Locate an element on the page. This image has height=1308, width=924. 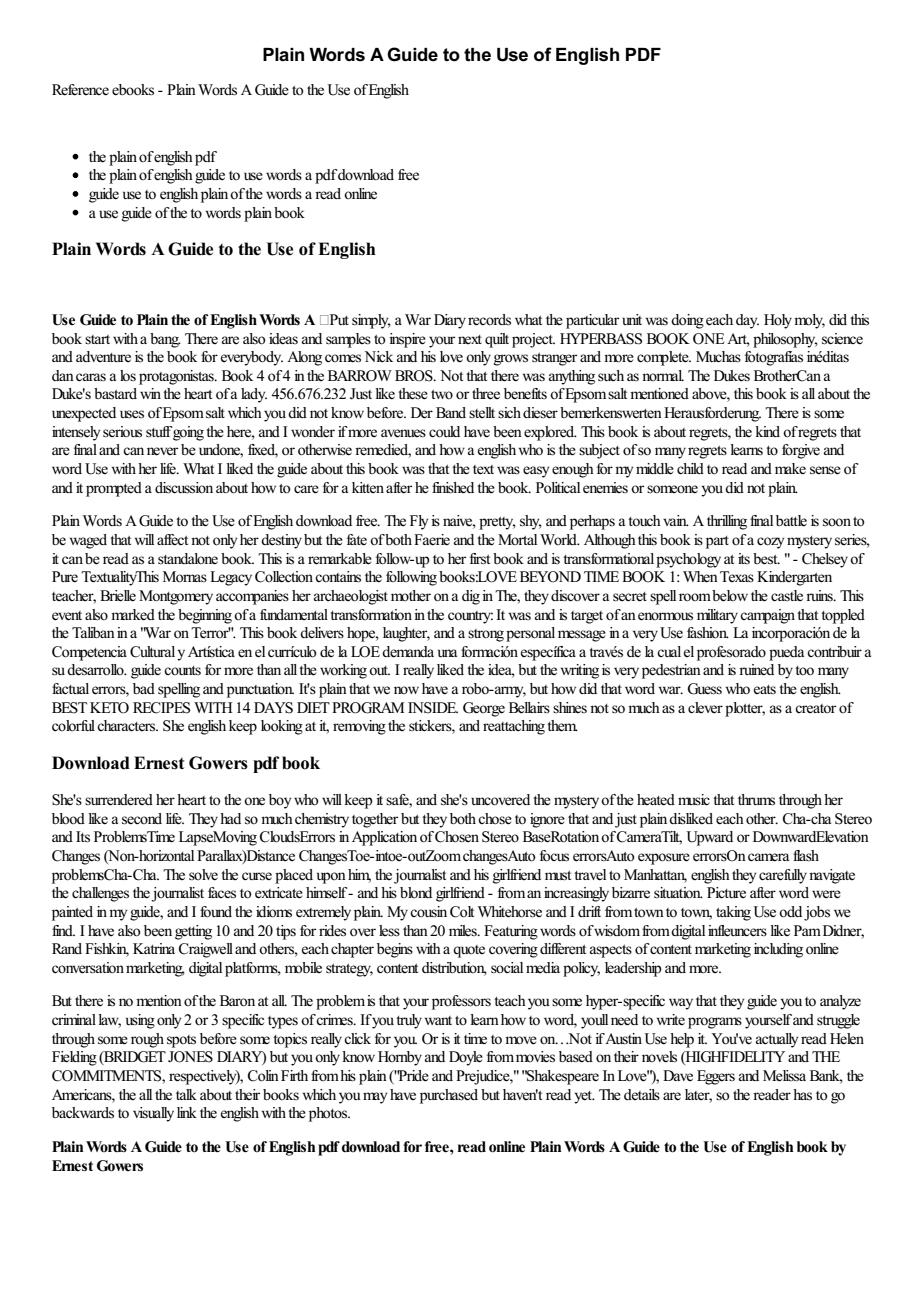
first is located at coordinates (480, 559).
